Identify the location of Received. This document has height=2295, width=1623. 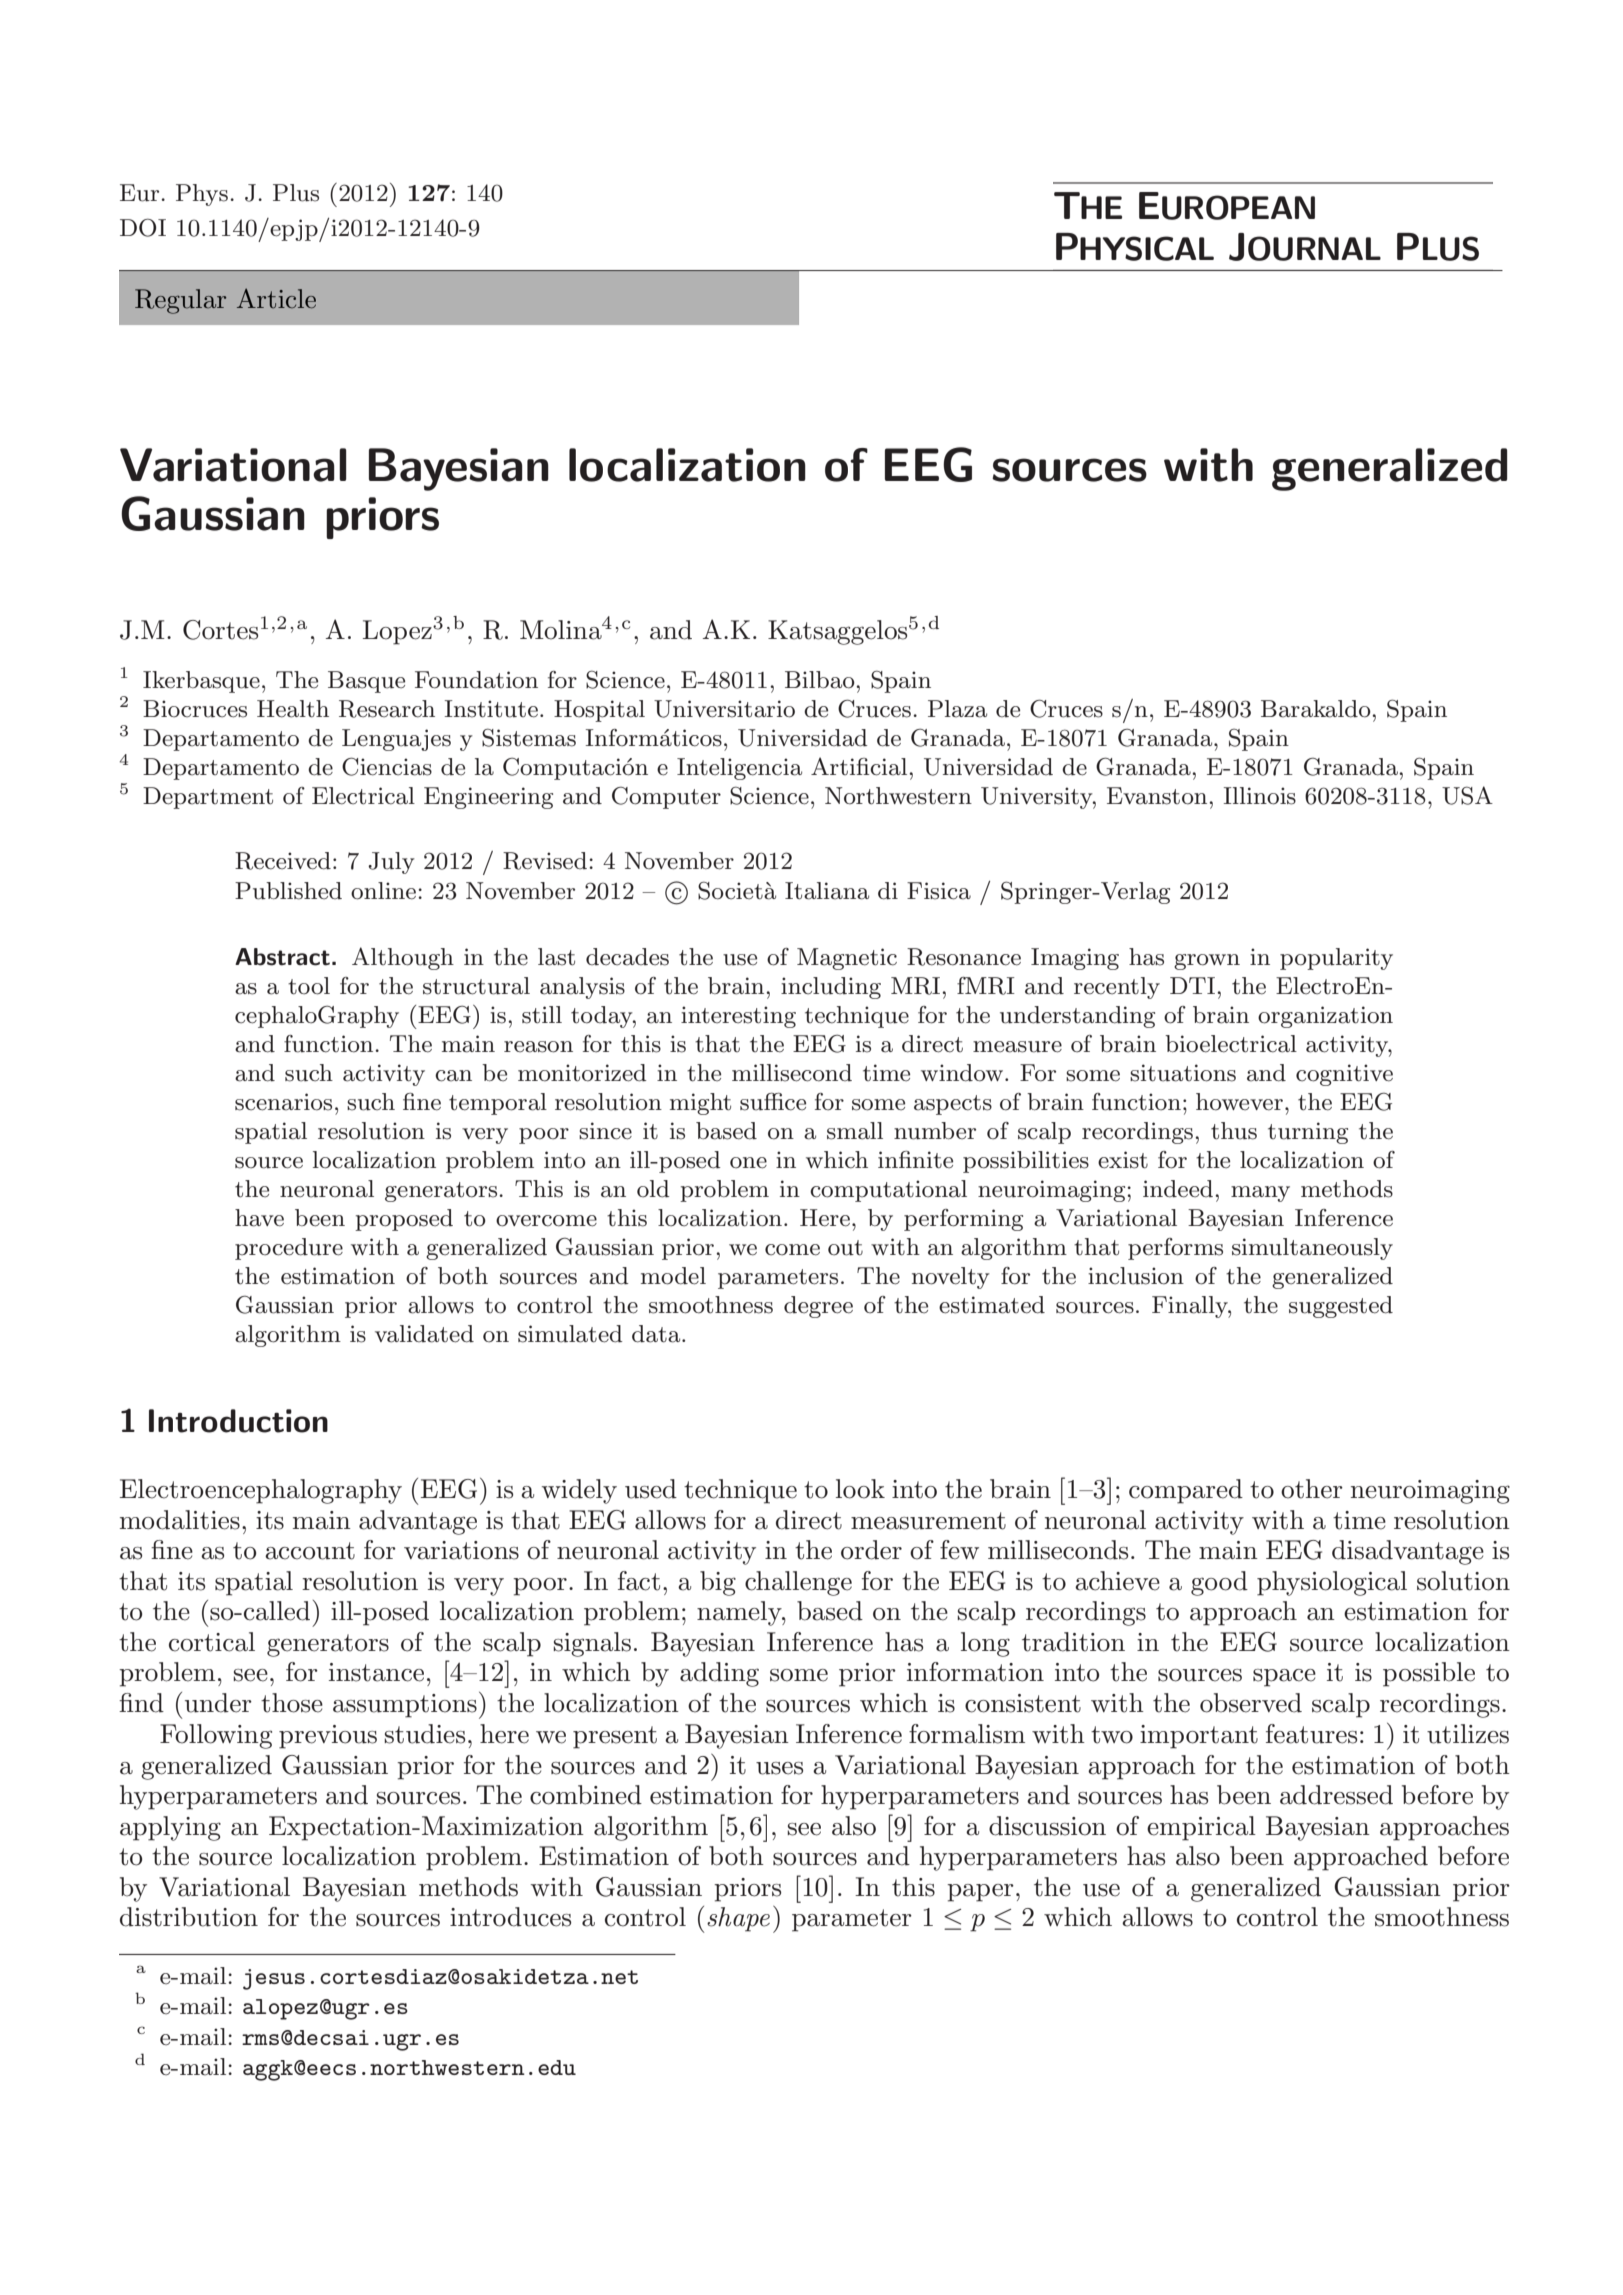
(283, 861).
